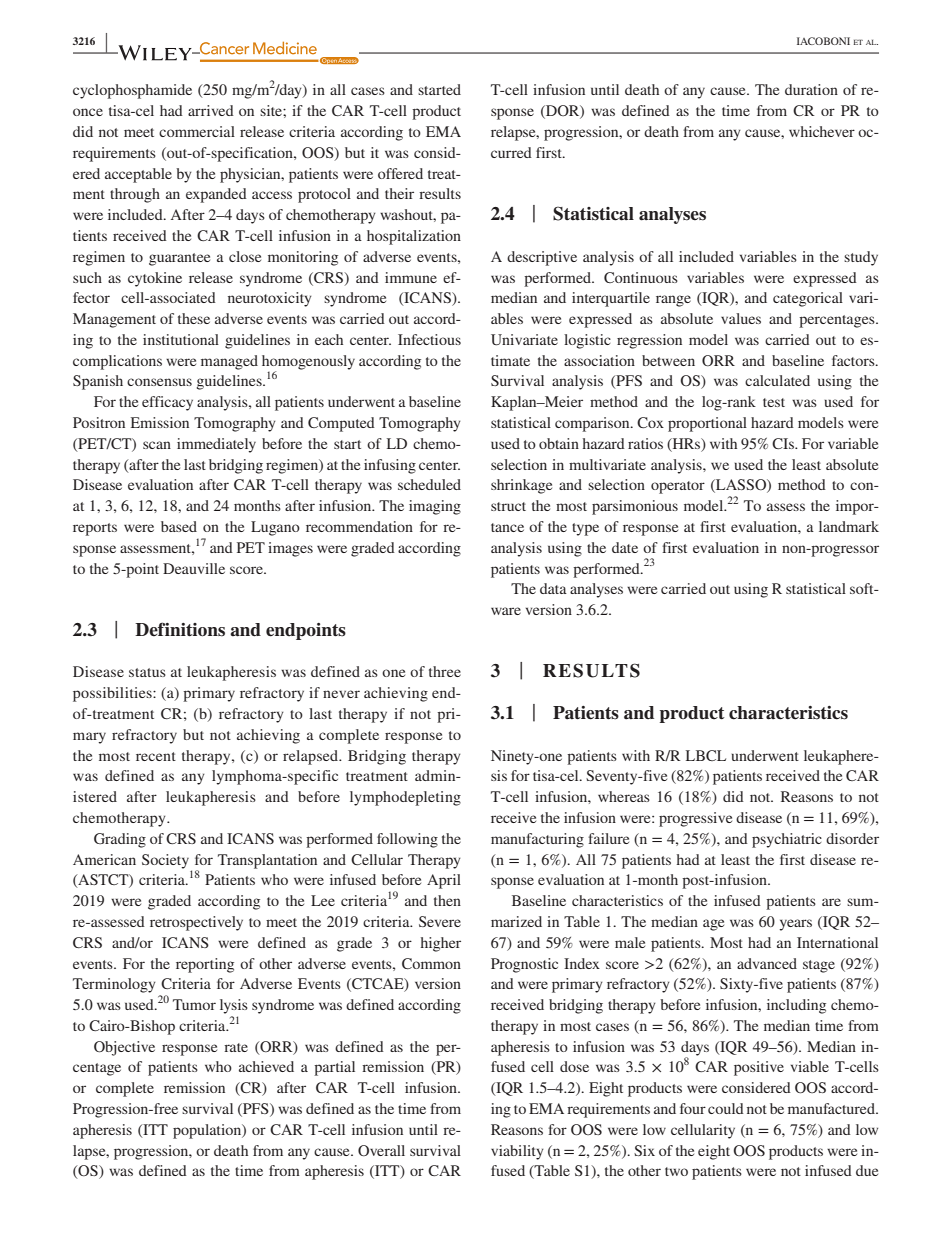 The width and height of the screenshot is (952, 1251). What do you see at coordinates (849, 526) in the screenshot?
I see `landmark` at bounding box center [849, 526].
